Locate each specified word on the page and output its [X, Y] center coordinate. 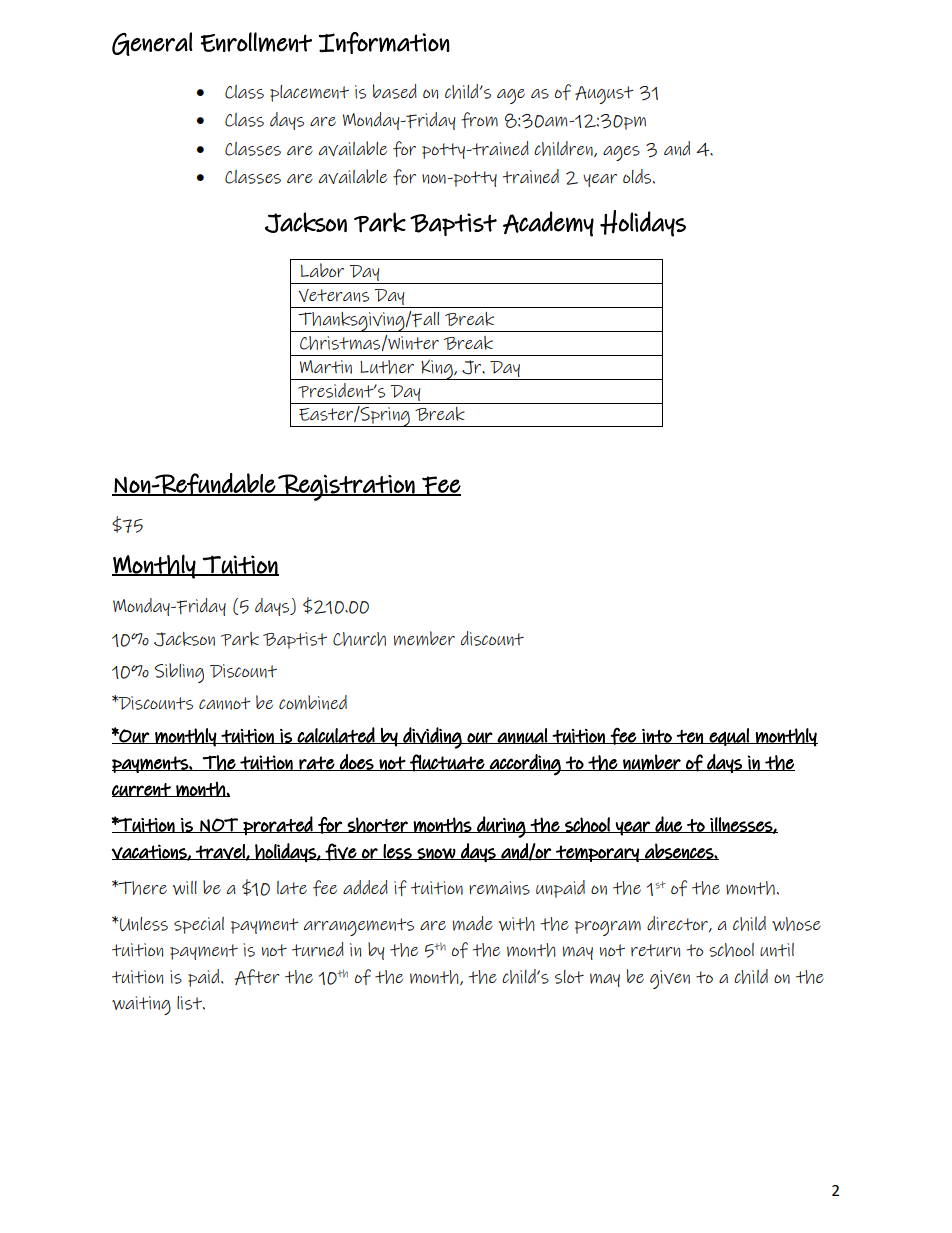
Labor [322, 270]
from [479, 120]
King [437, 369]
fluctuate [447, 763]
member [424, 638]
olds [638, 176]
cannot [225, 703]
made [473, 923]
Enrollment [256, 42]
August [604, 95]
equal [729, 737]
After [257, 977]
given [670, 979]
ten [690, 737]
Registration [346, 487]
